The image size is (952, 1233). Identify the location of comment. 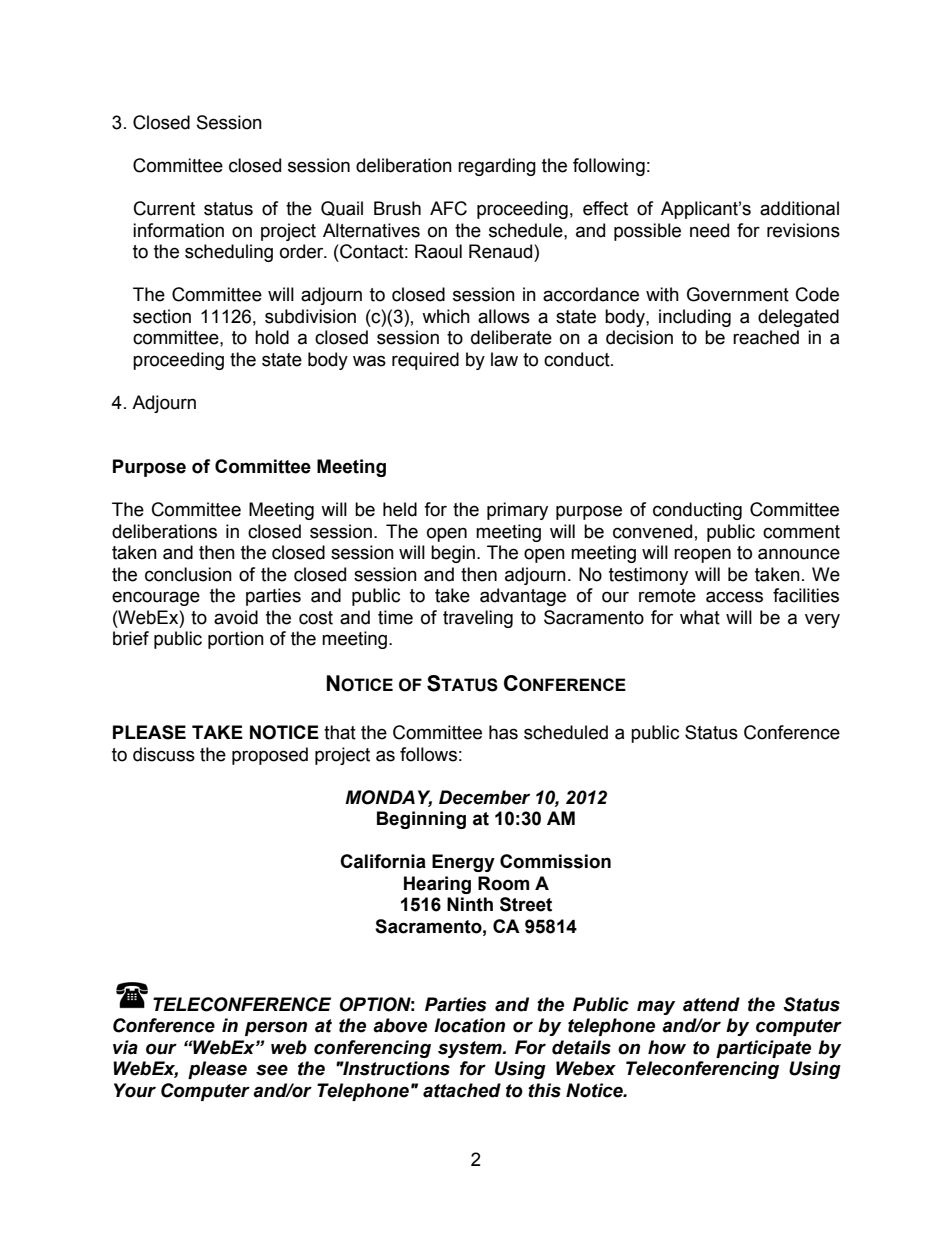
(801, 532).
